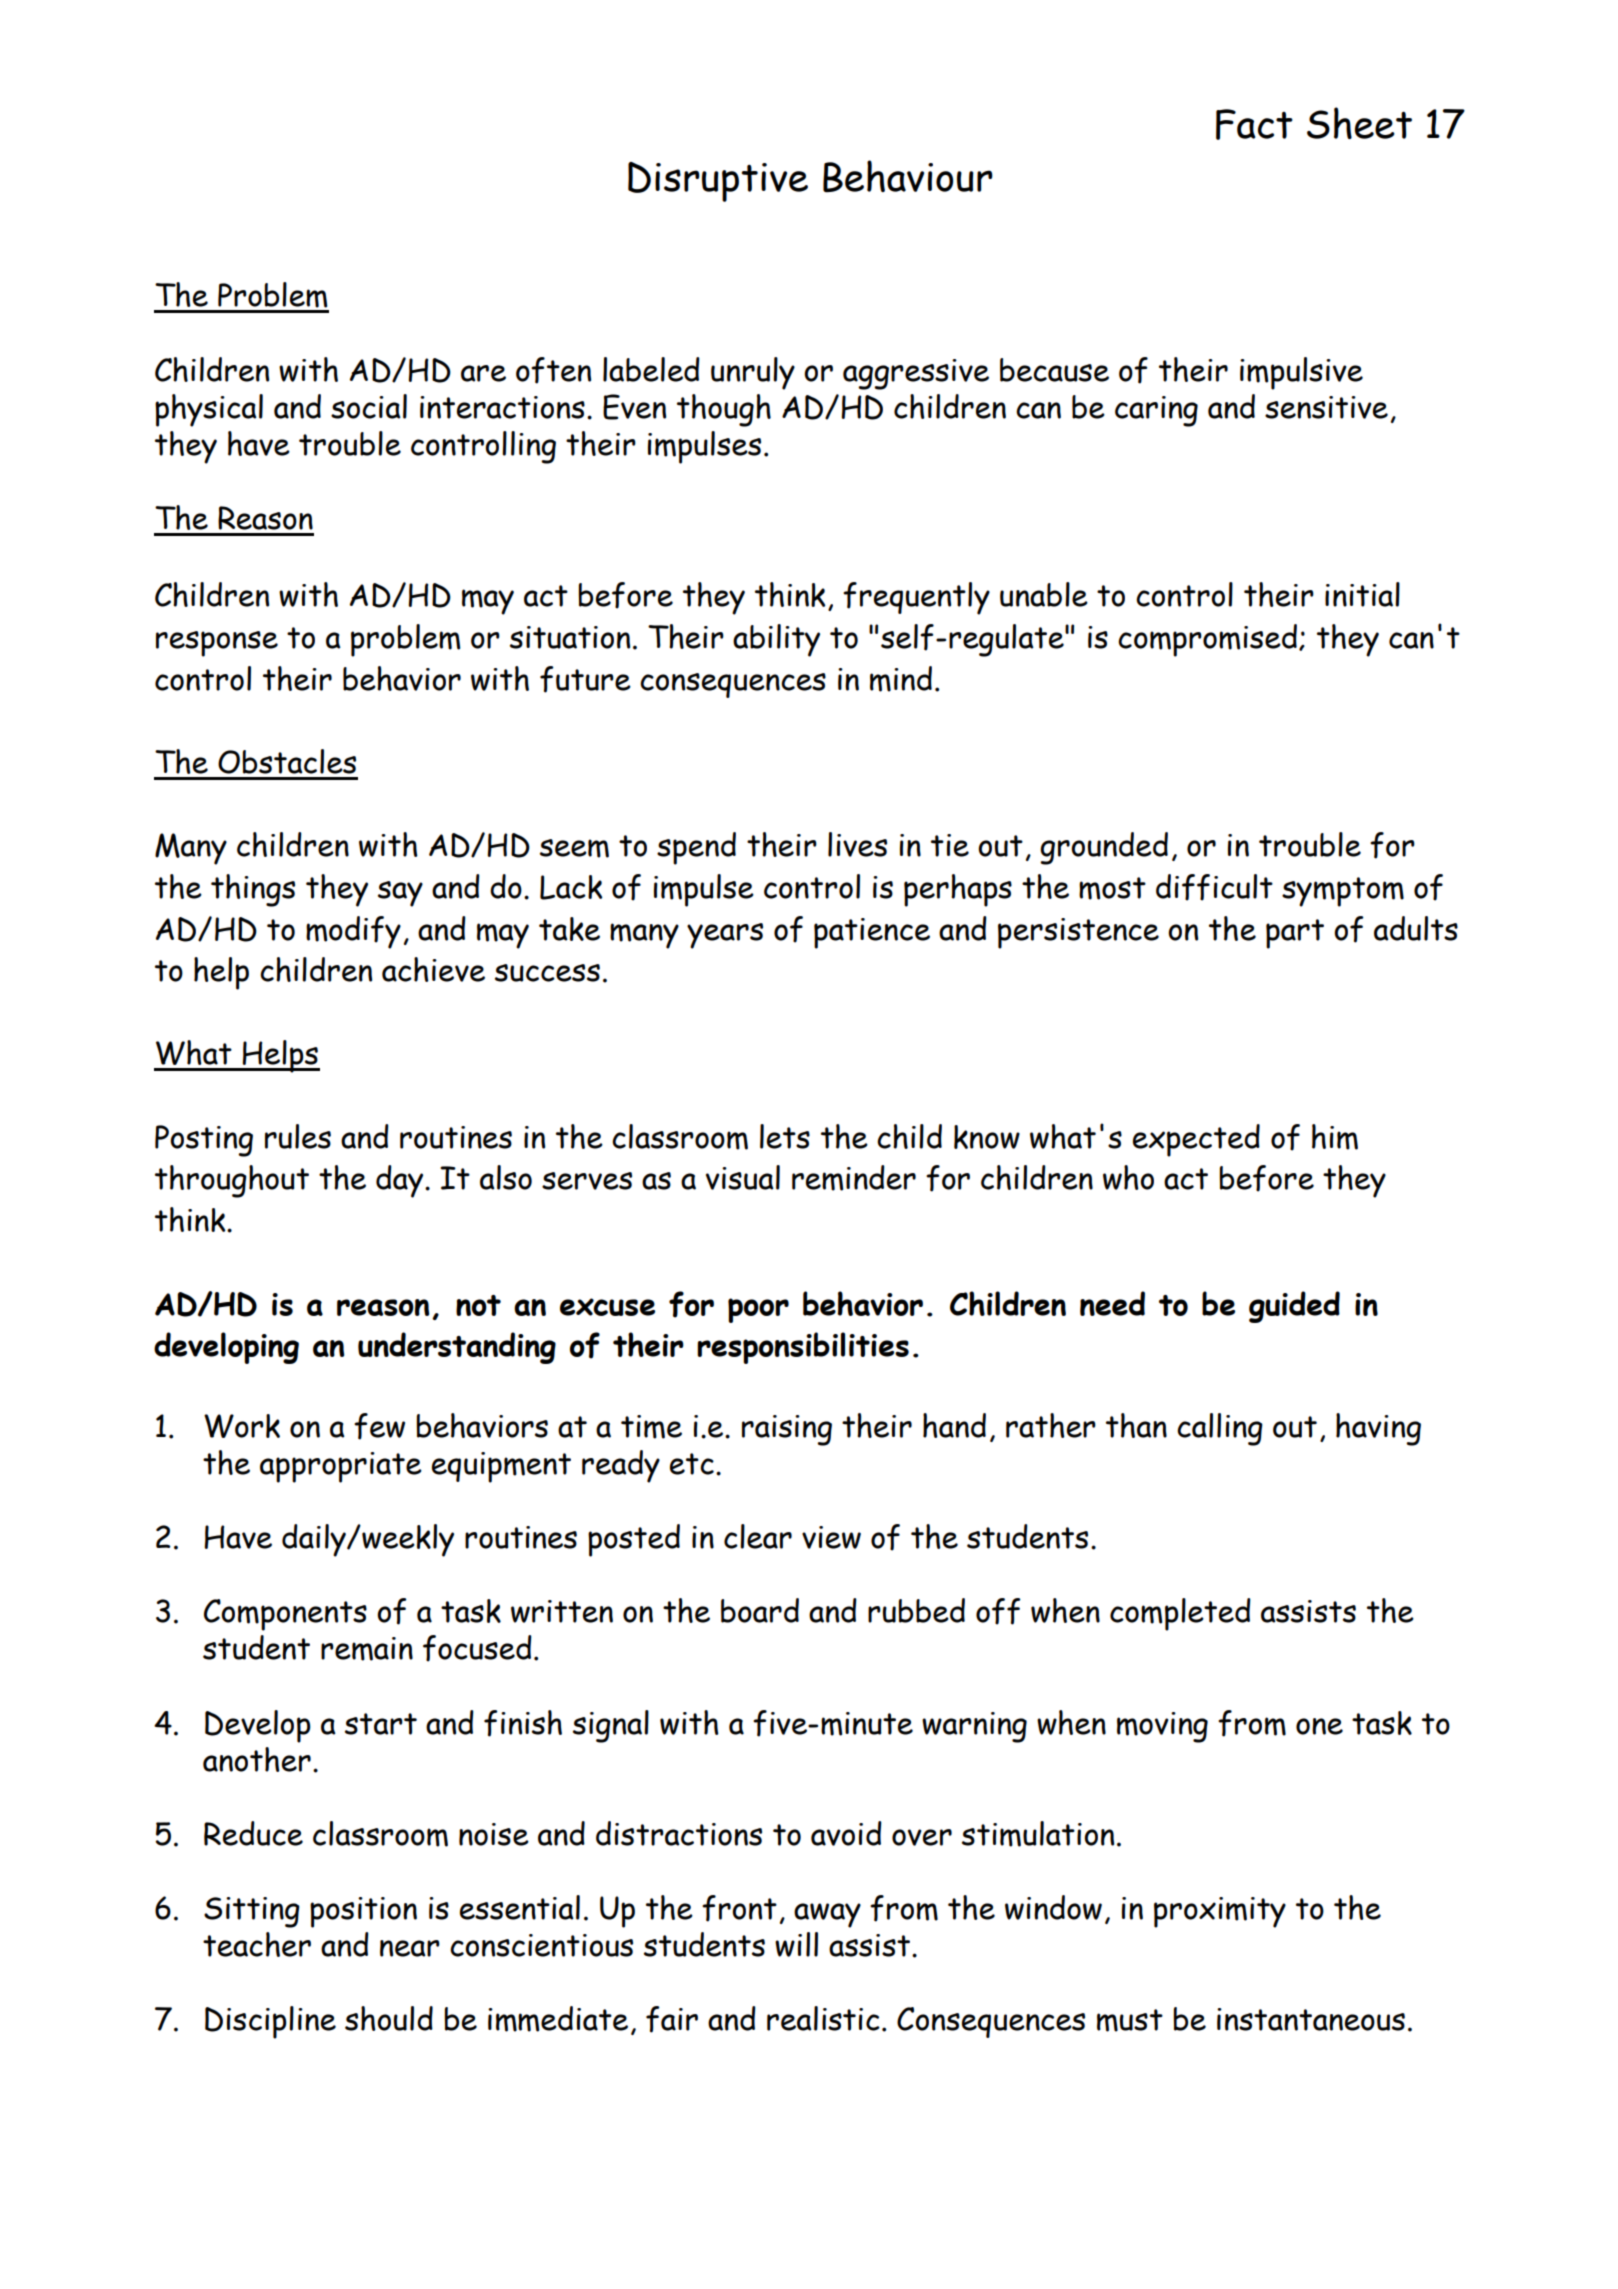 This screenshot has width=1618, height=2289. I want to click on Fact, so click(1254, 124).
